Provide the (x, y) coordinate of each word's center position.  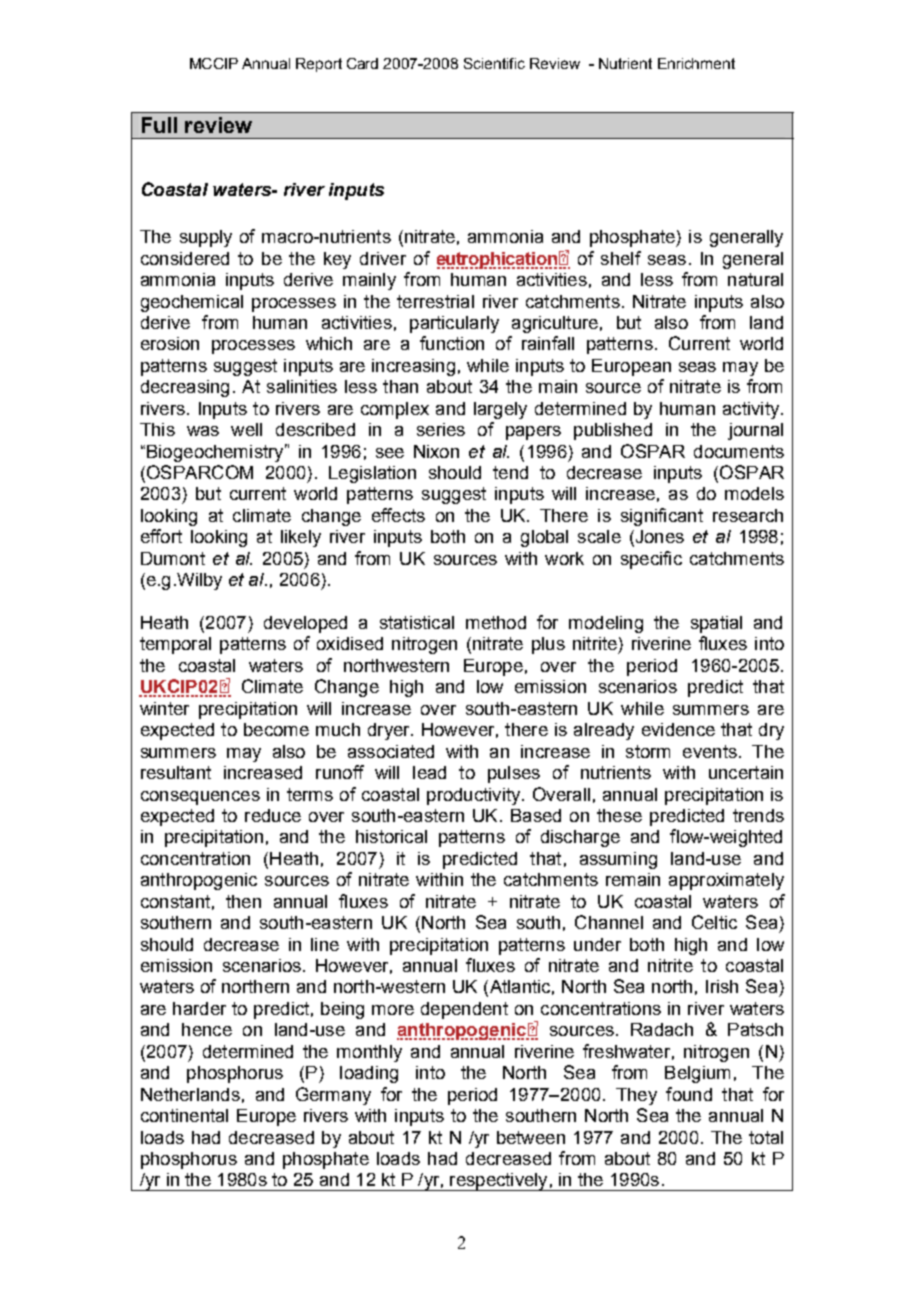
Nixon (436, 451)
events (710, 751)
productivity (475, 796)
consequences (200, 798)
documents (739, 451)
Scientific (494, 63)
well (246, 429)
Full (159, 125)
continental (184, 1115)
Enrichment (696, 63)
